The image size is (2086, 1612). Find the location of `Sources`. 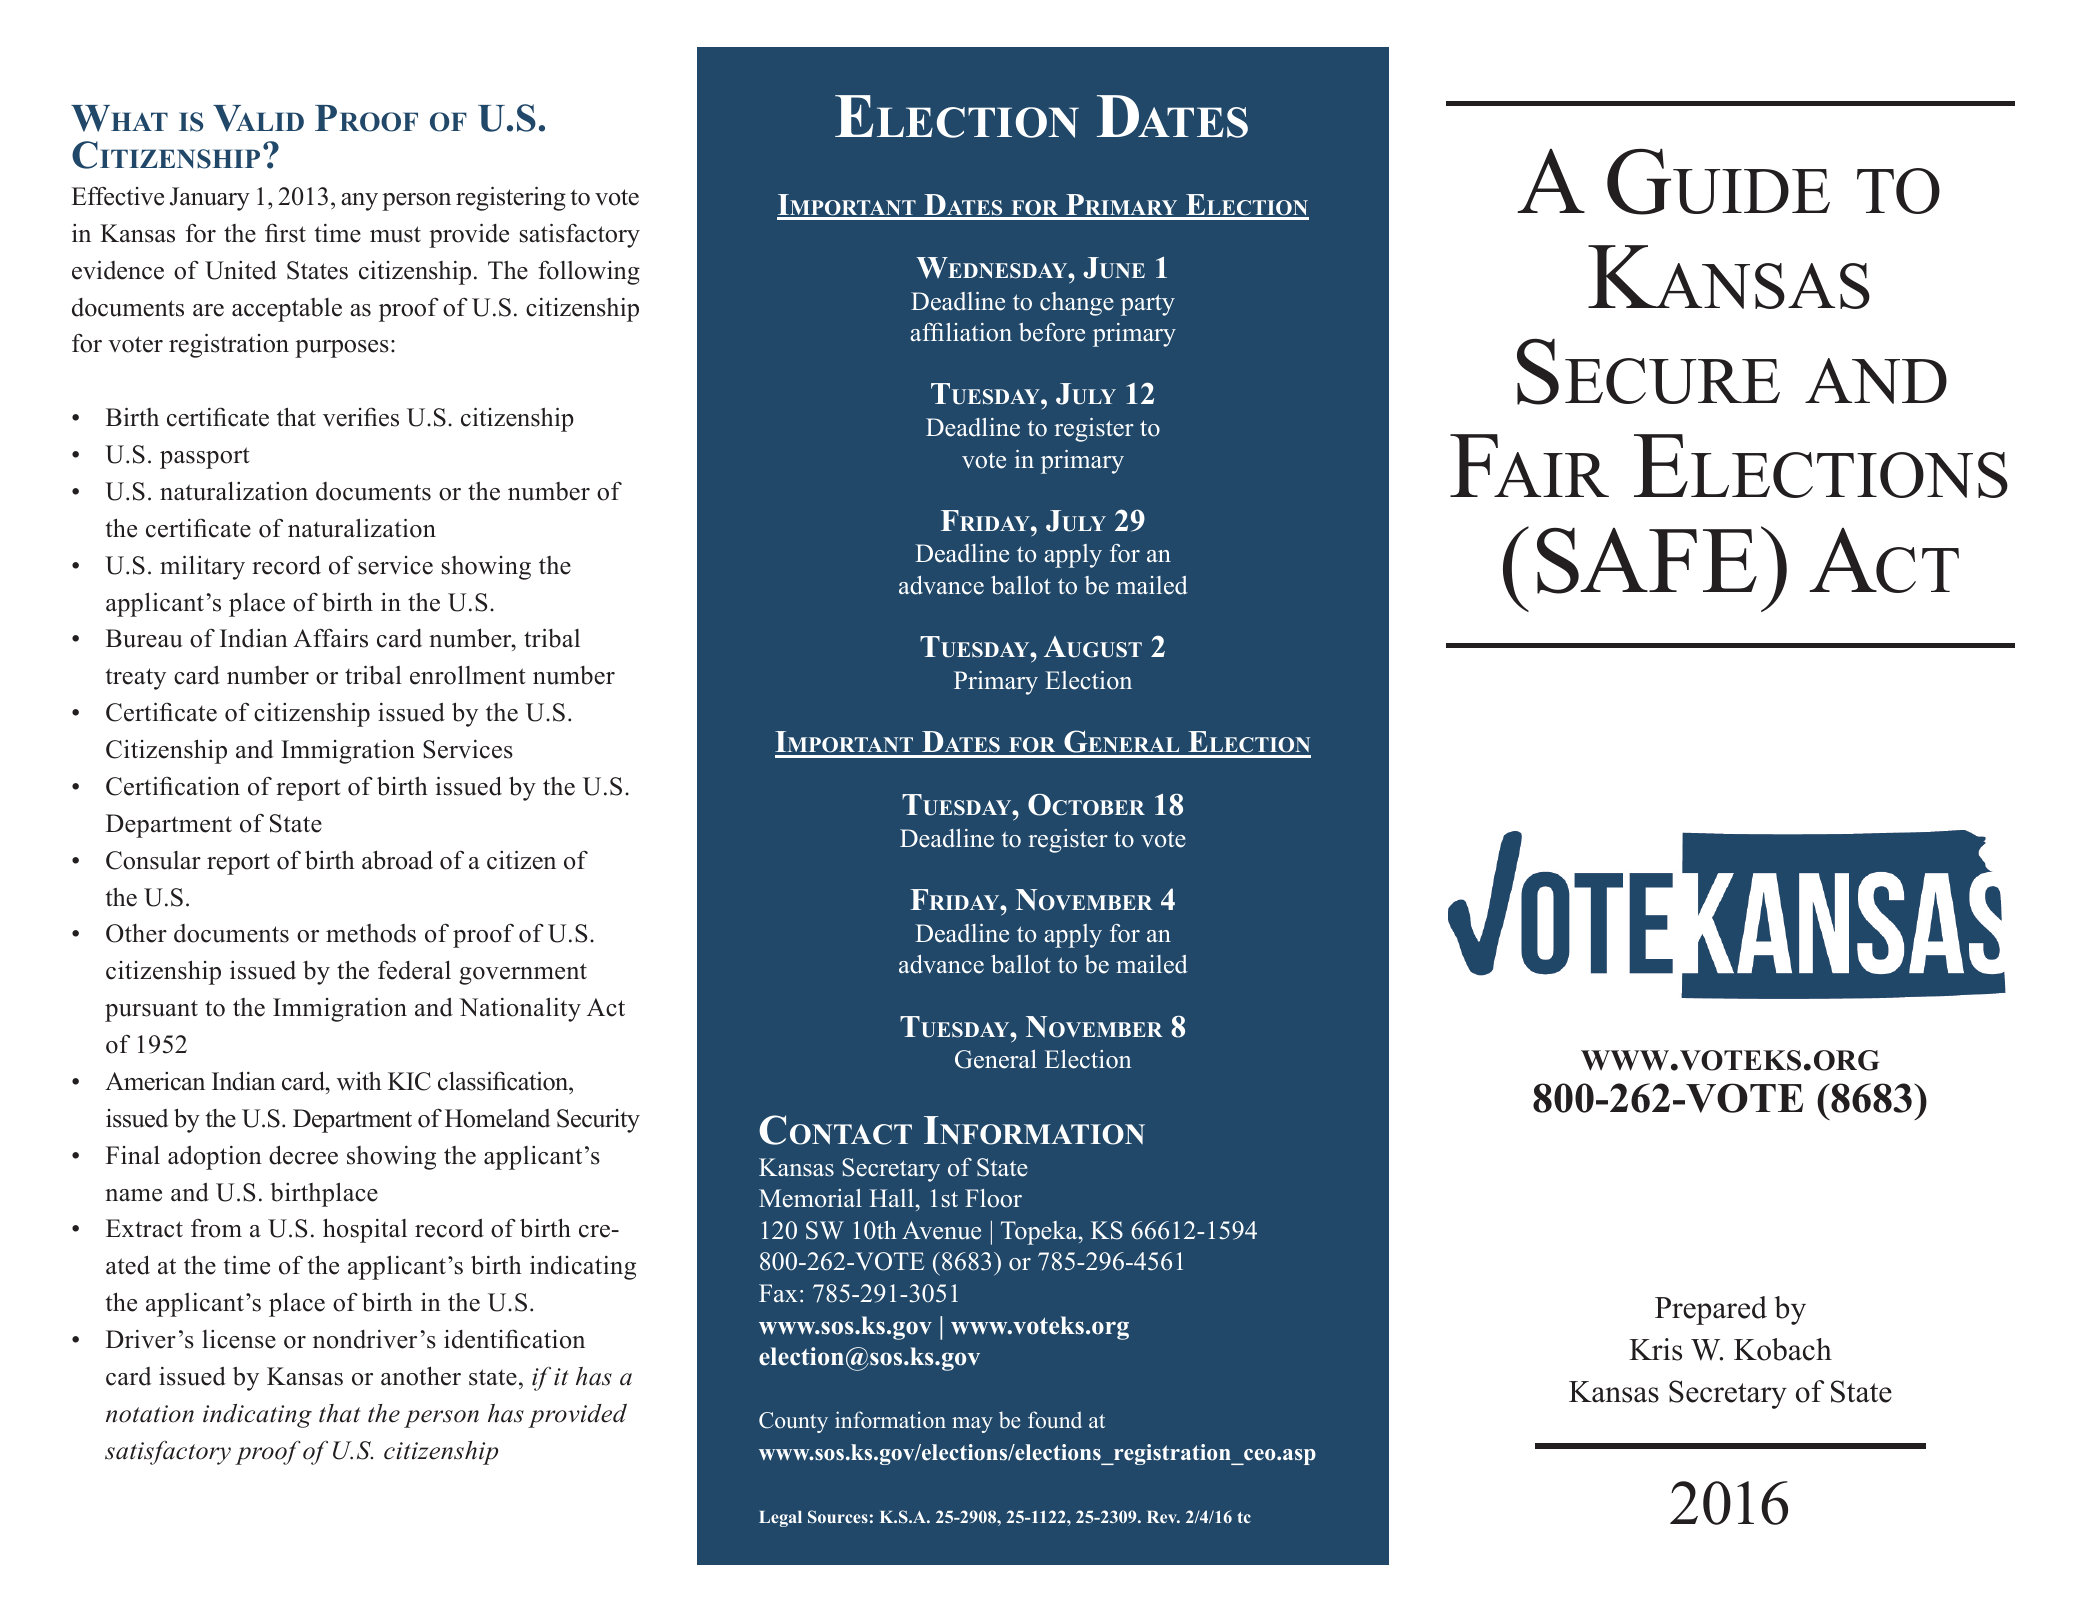

Sources is located at coordinates (838, 1516).
